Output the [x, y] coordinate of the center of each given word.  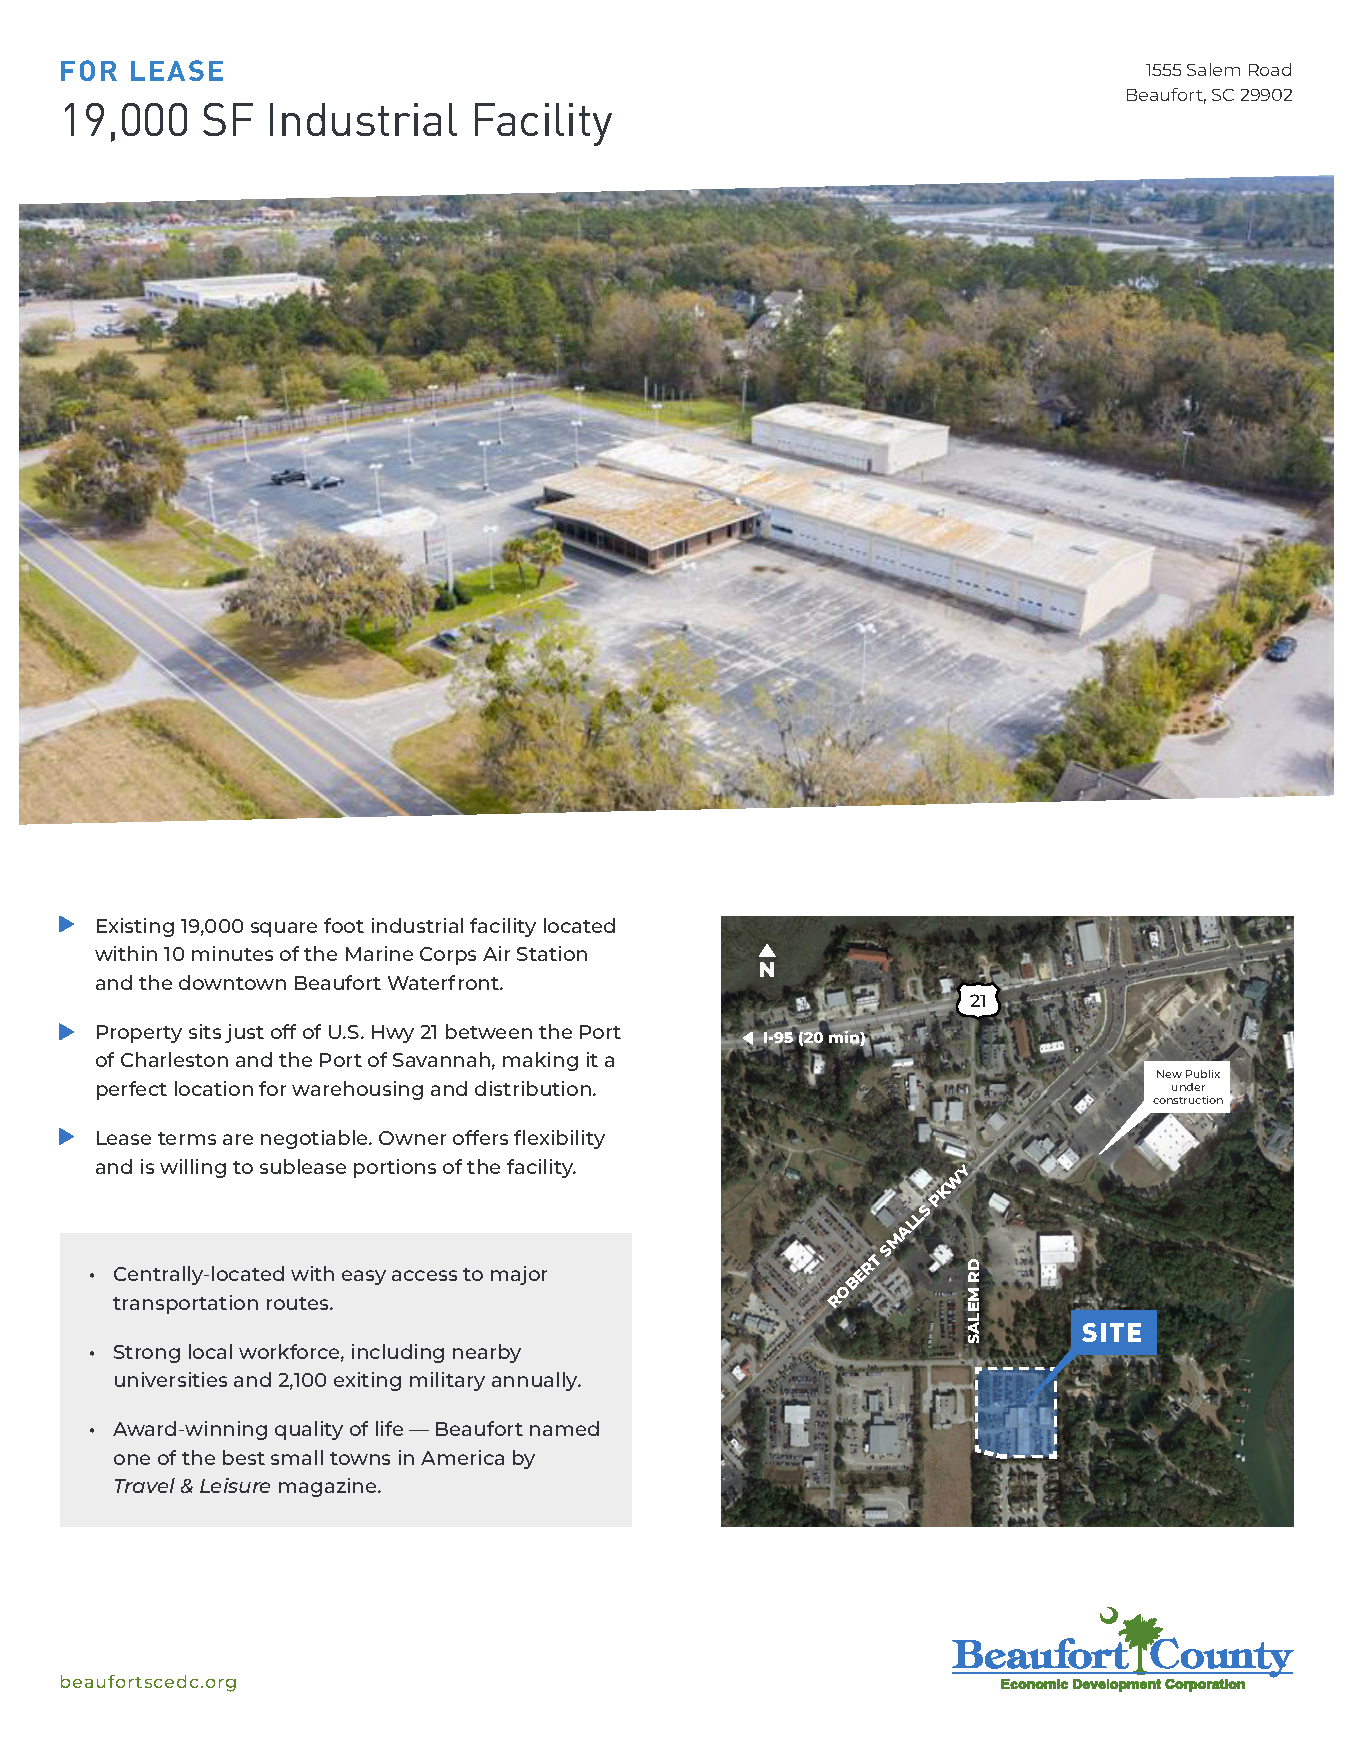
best [244, 1457]
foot [344, 925]
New [1169, 1074]
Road [1270, 69]
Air [496, 953]
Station [552, 953]
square [284, 929]
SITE [1111, 1332]
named [564, 1428]
